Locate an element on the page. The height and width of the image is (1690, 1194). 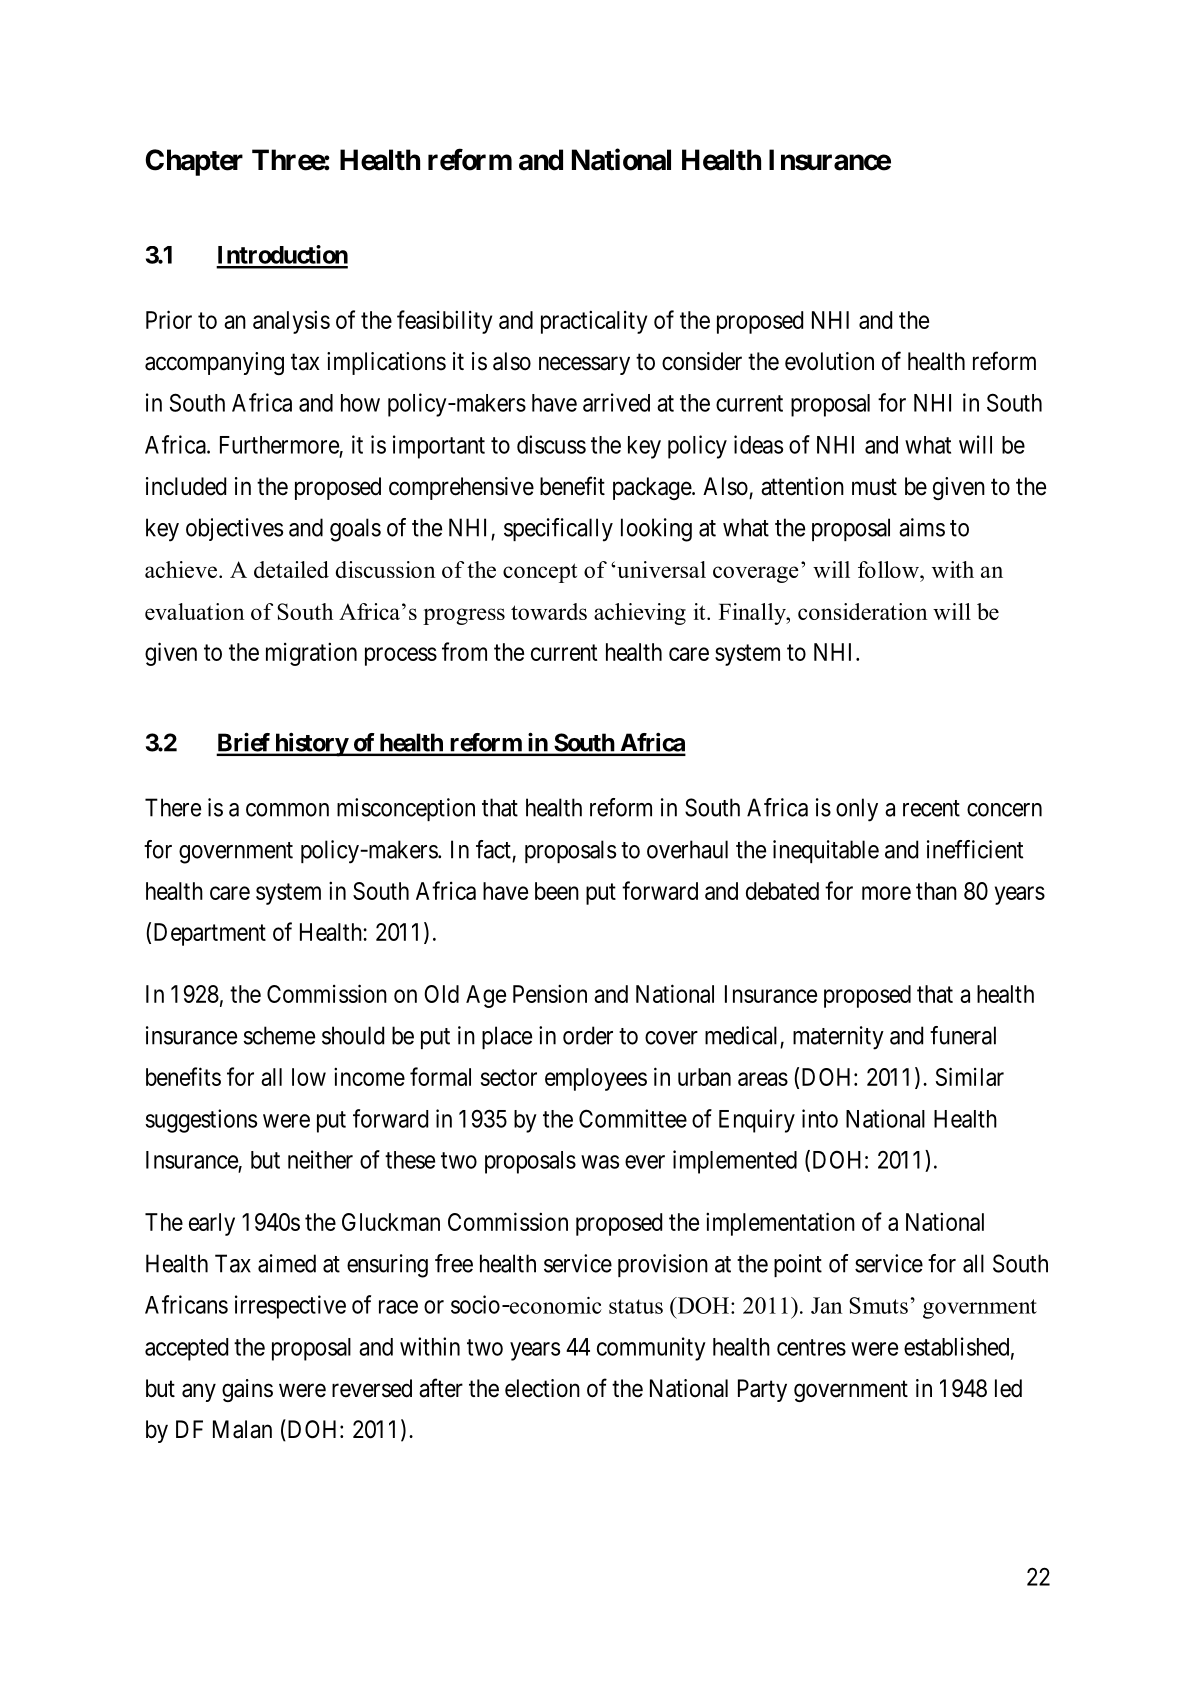
common is located at coordinates (287, 810).
